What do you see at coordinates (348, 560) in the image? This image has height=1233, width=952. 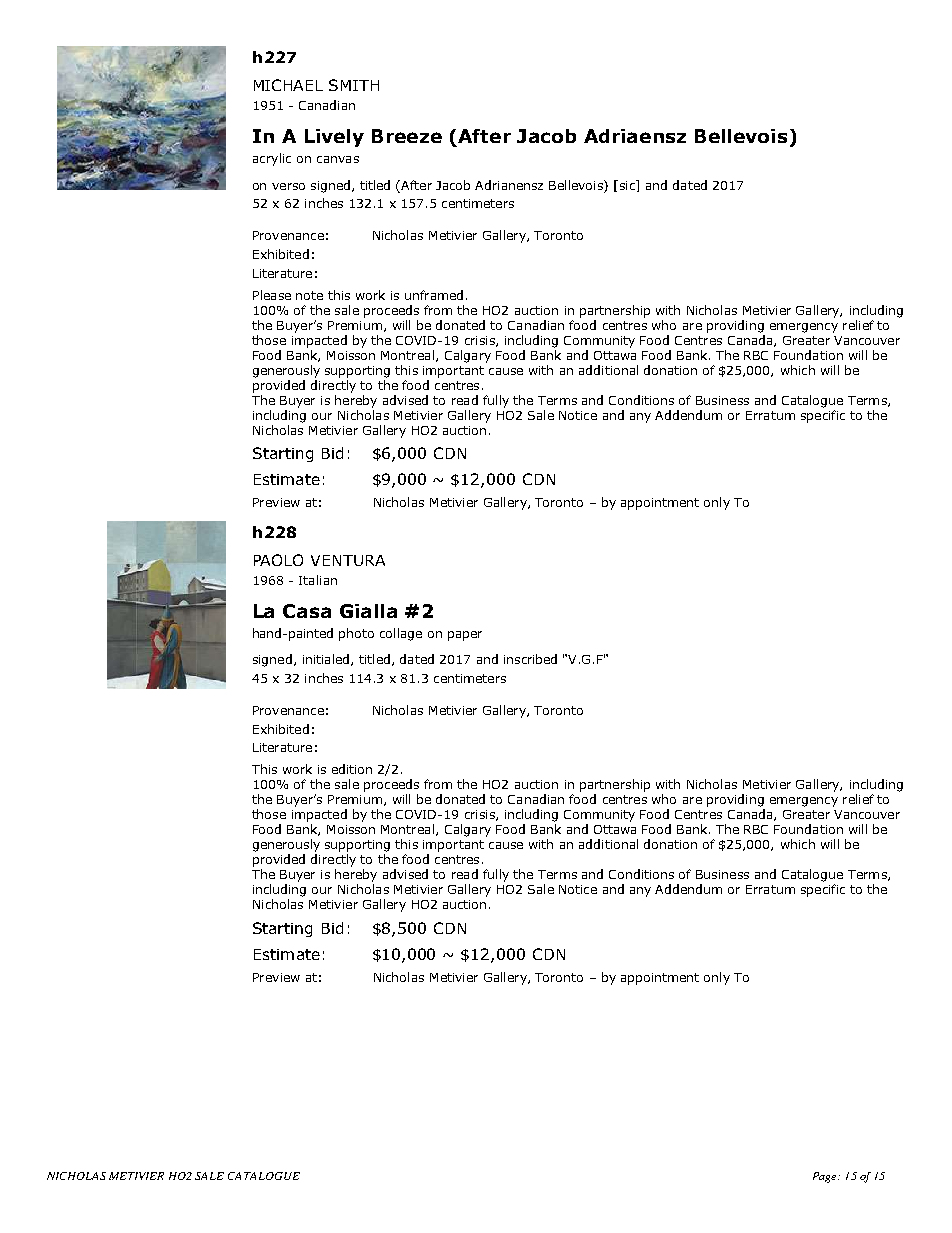 I see `VENTURA` at bounding box center [348, 560].
